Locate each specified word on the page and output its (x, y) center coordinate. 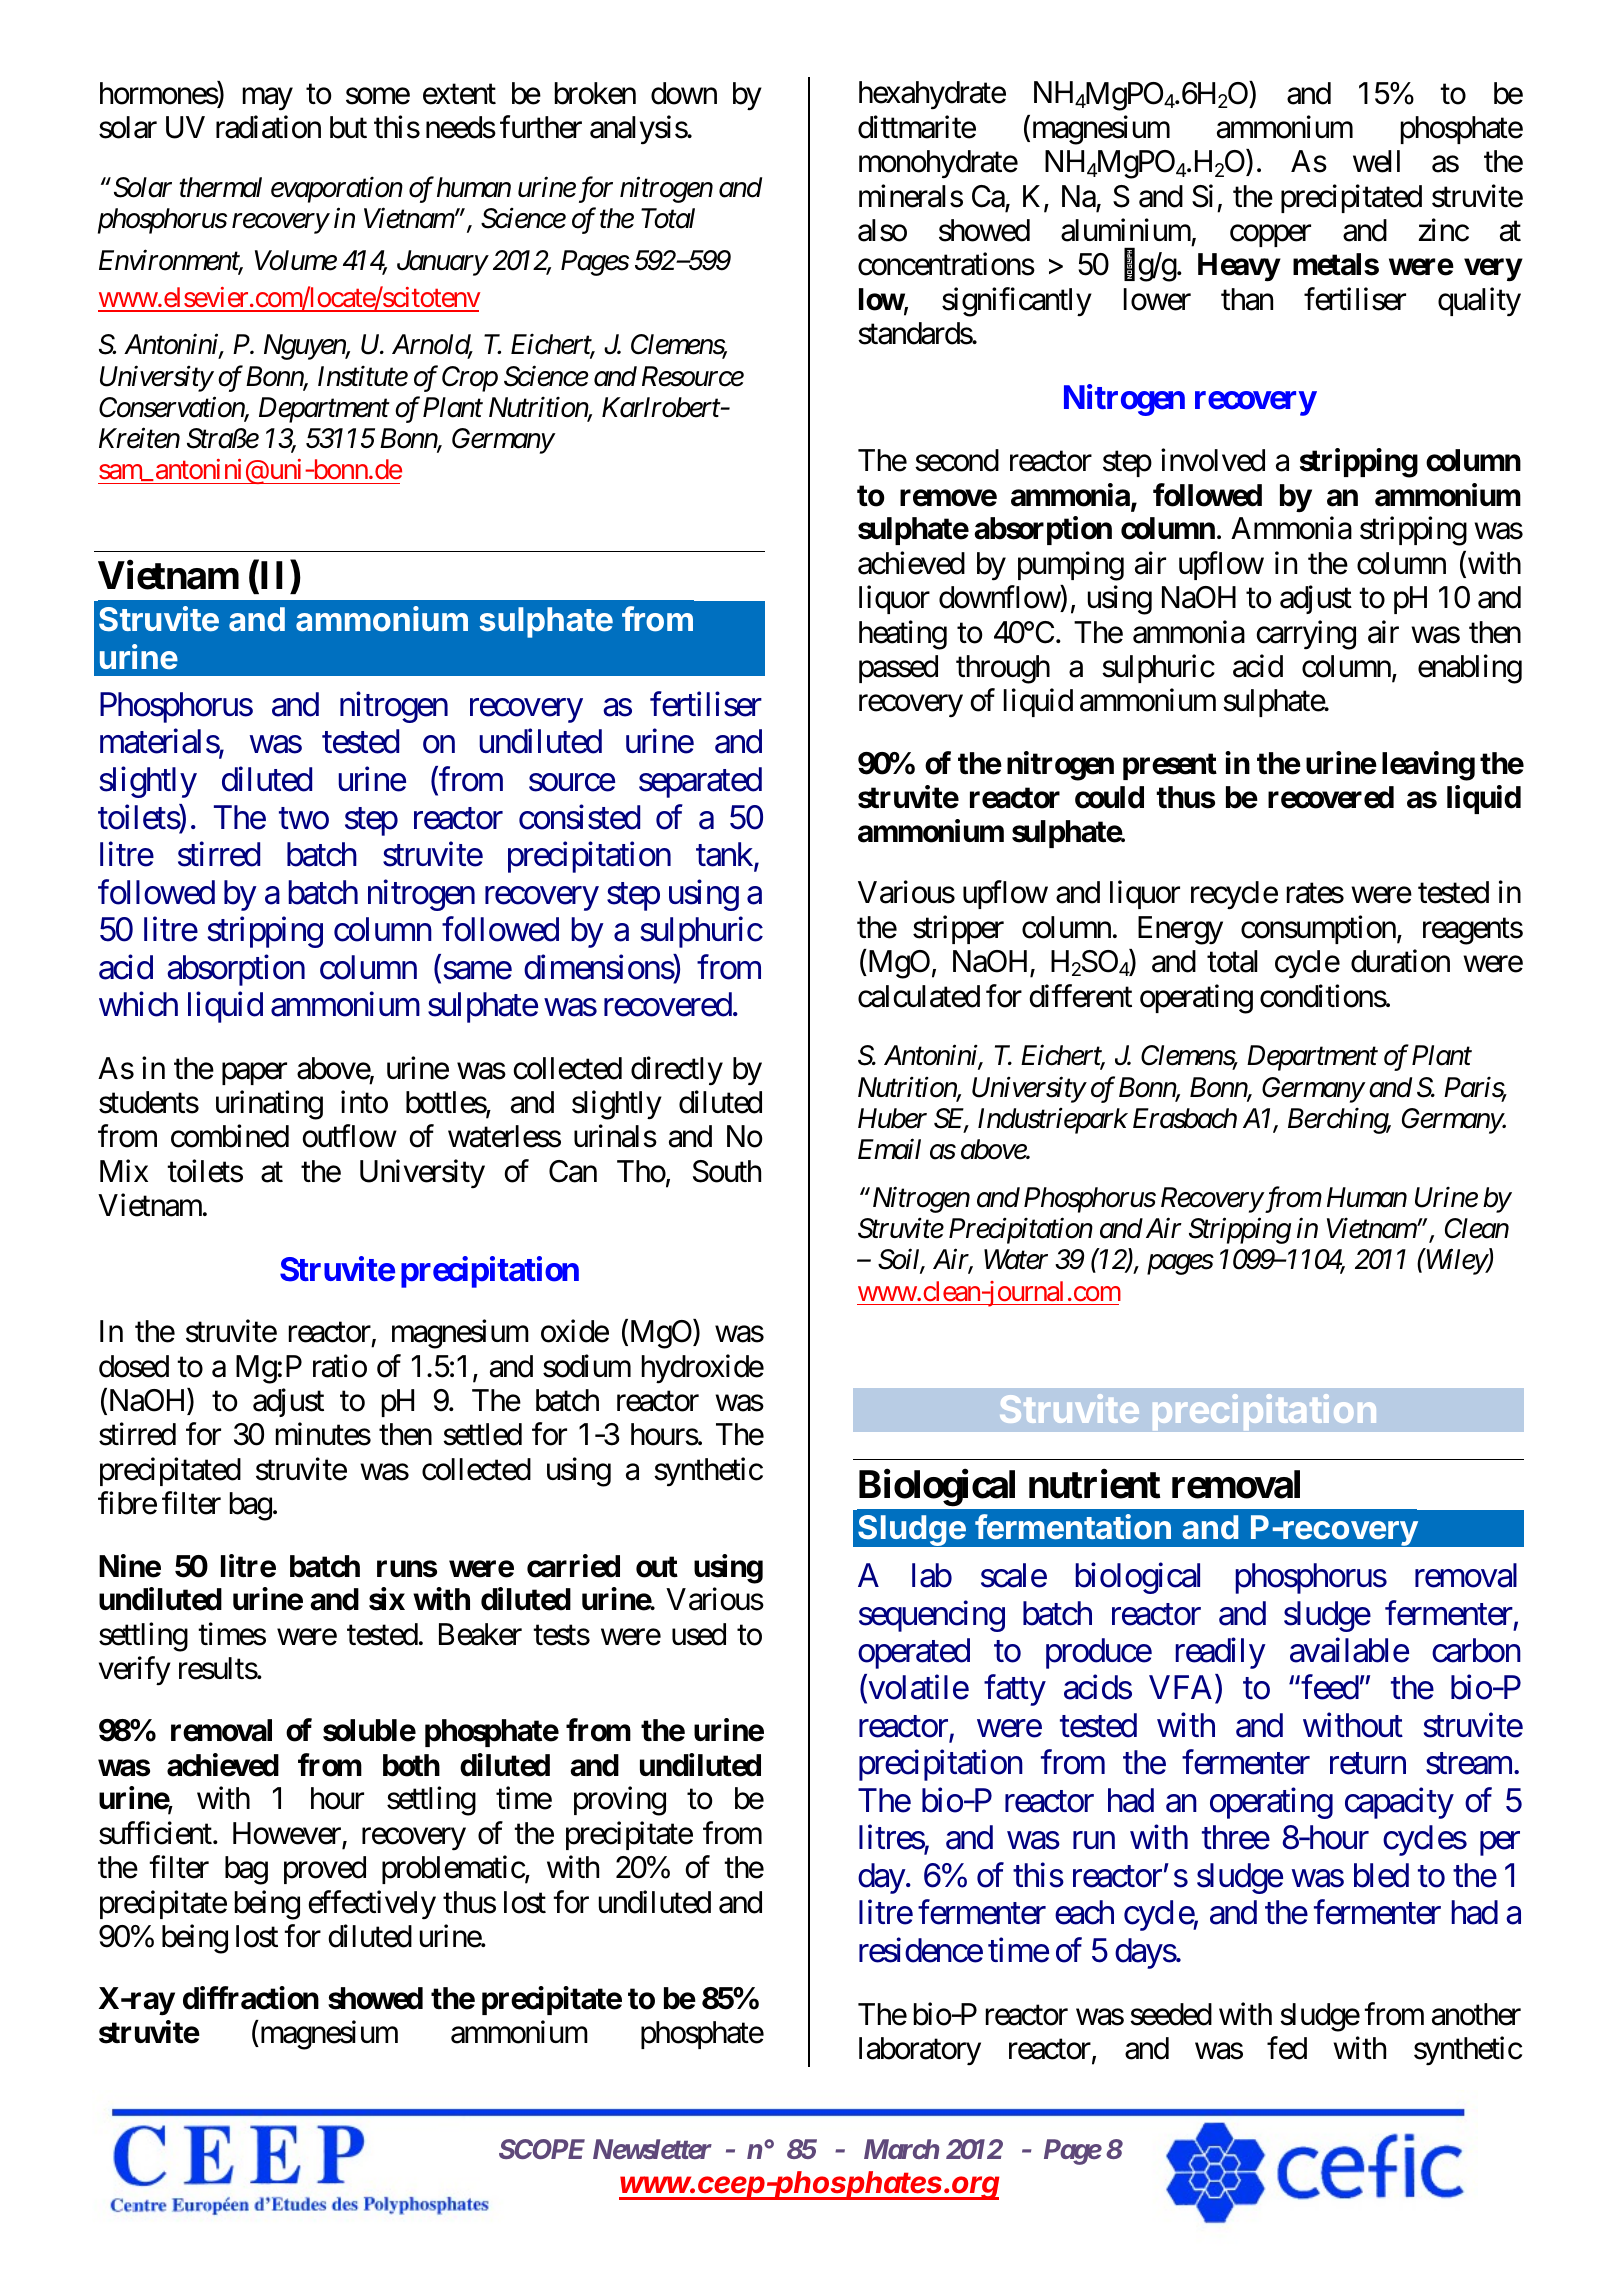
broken (595, 93)
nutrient (1095, 1484)
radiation (268, 127)
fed (1287, 2048)
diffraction (251, 1998)
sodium (587, 1366)
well (1376, 161)
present (1170, 766)
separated (700, 782)
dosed (134, 1366)
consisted (579, 817)
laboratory (920, 2051)
